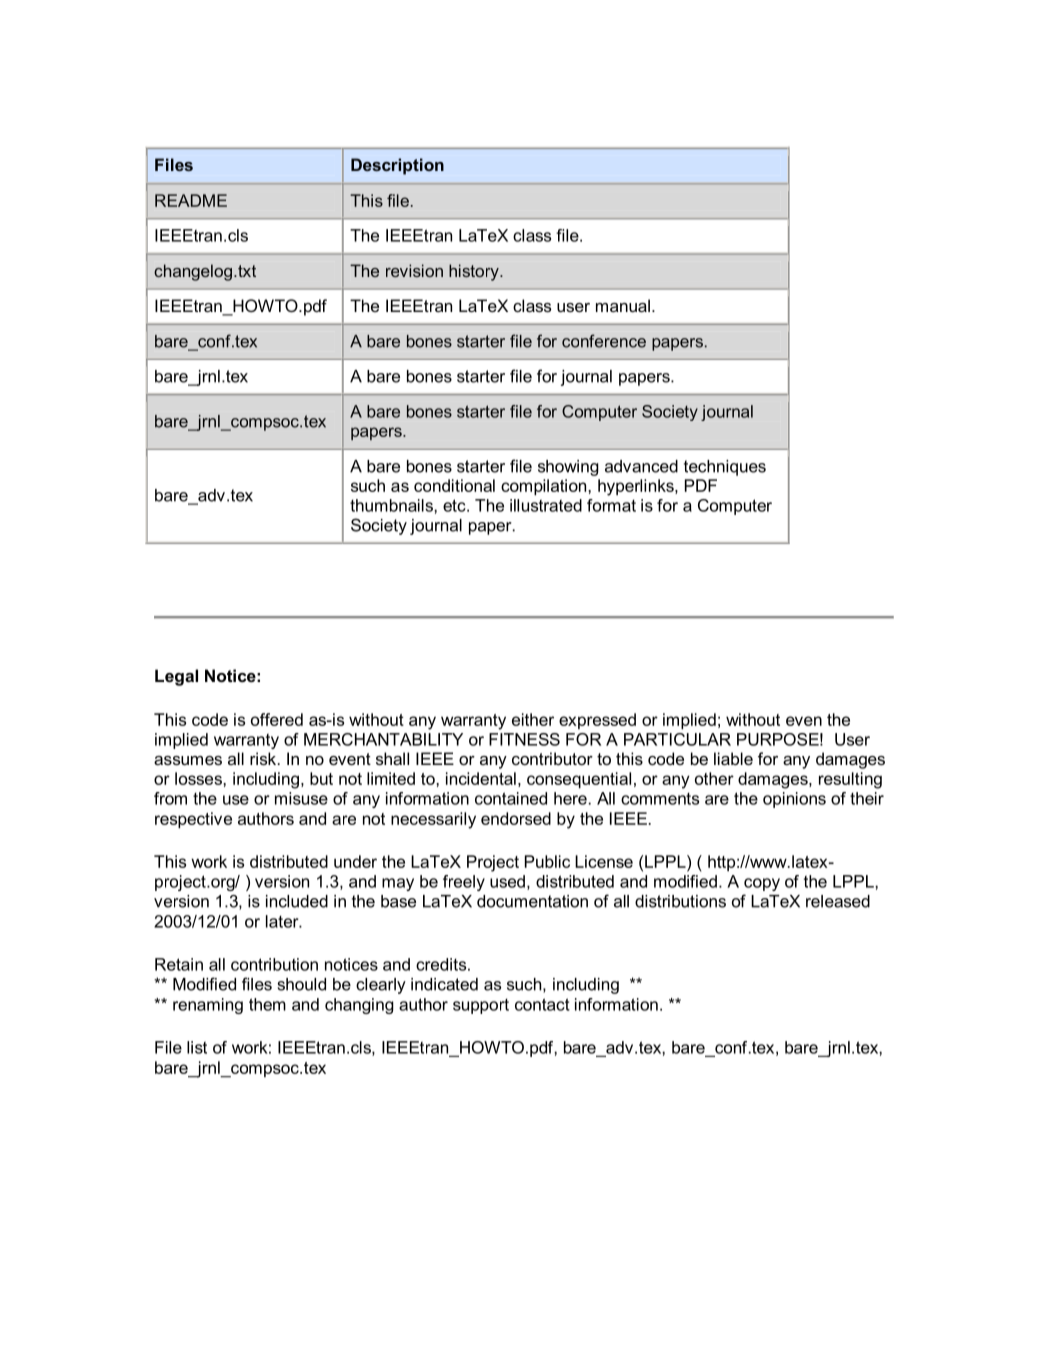 This screenshot has width=1048, height=1356. Describe the element at coordinates (264, 758) in the screenshot. I see `risk` at that location.
